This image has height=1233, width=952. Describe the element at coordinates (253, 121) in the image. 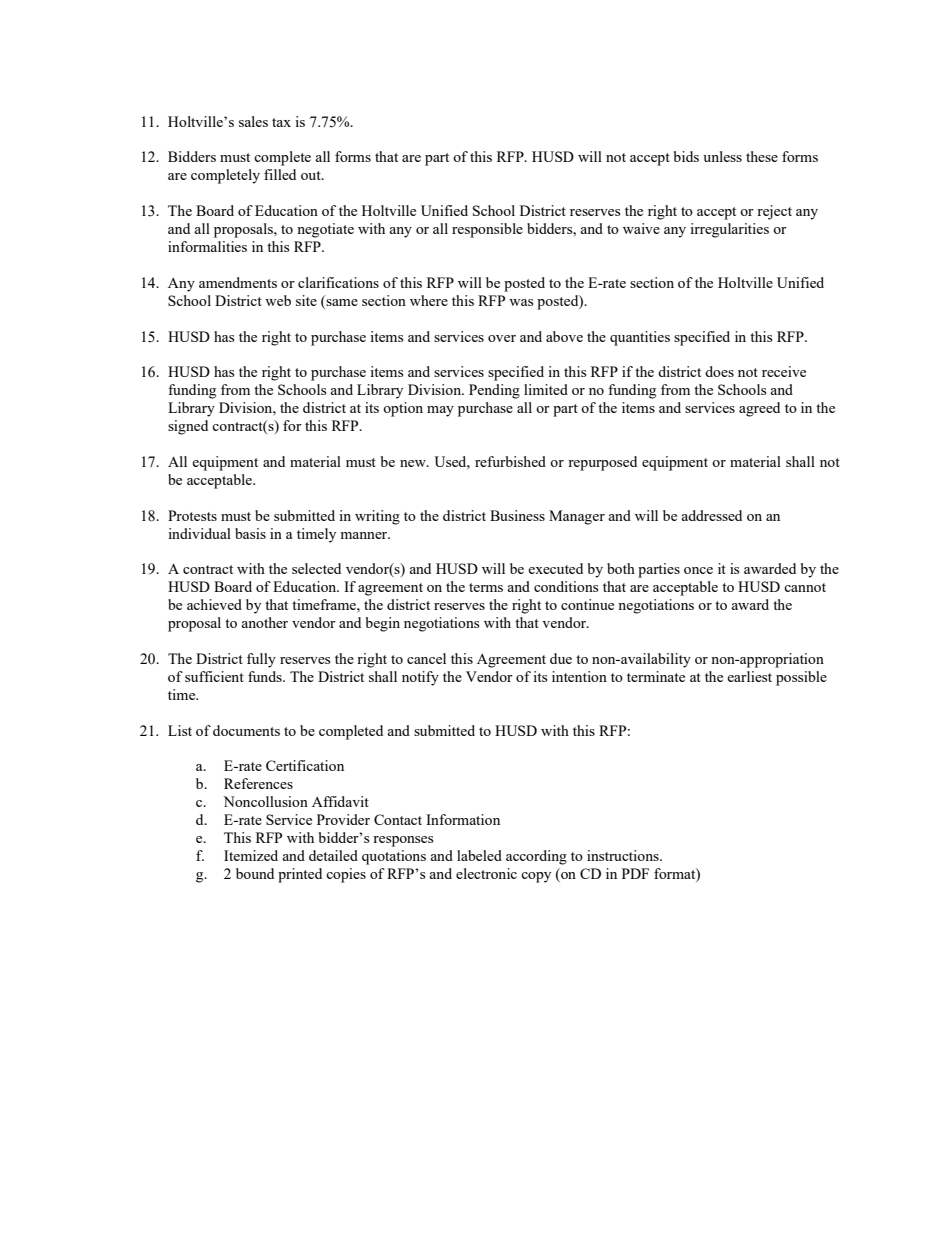

I see `sales` at that location.
